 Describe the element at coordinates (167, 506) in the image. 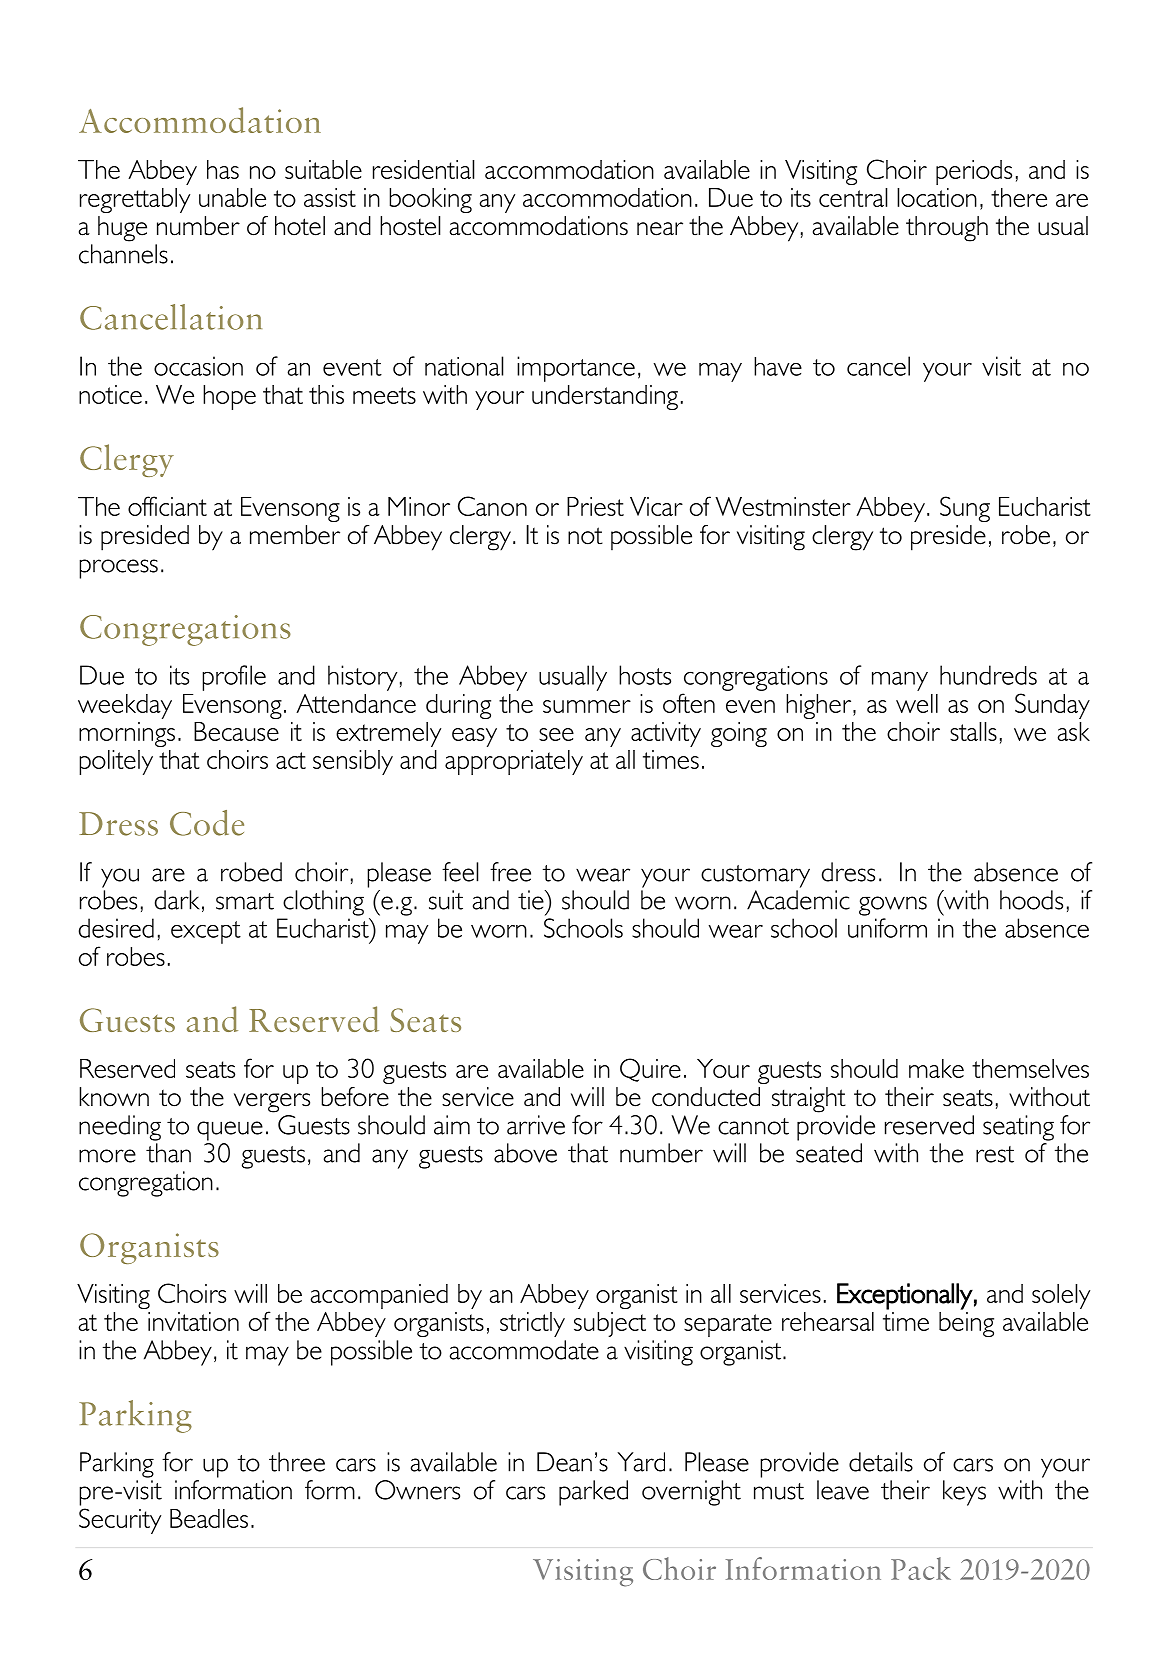

I see `officiant` at that location.
